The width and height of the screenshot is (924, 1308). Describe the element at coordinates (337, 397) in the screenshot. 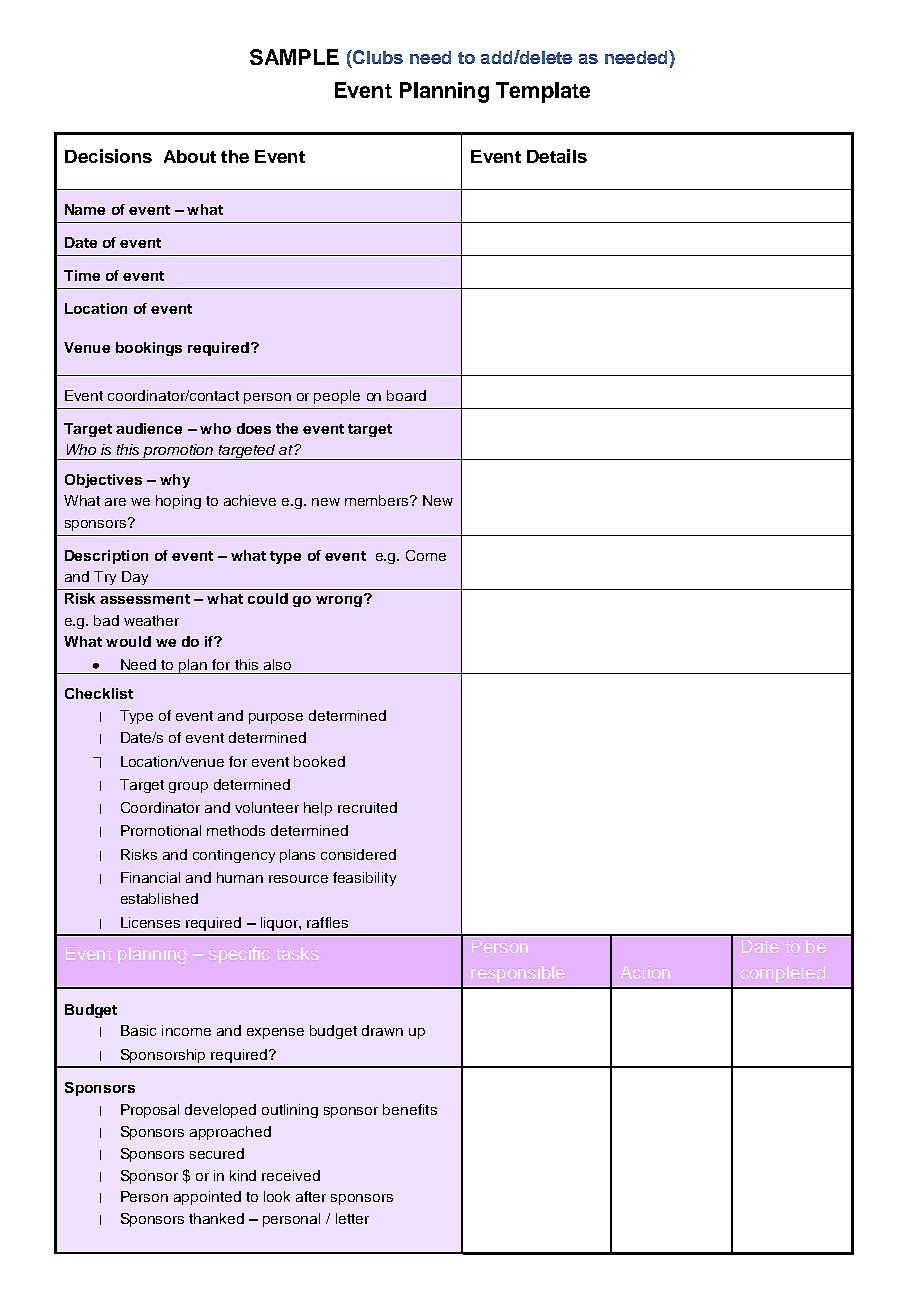

I see `people` at that location.
